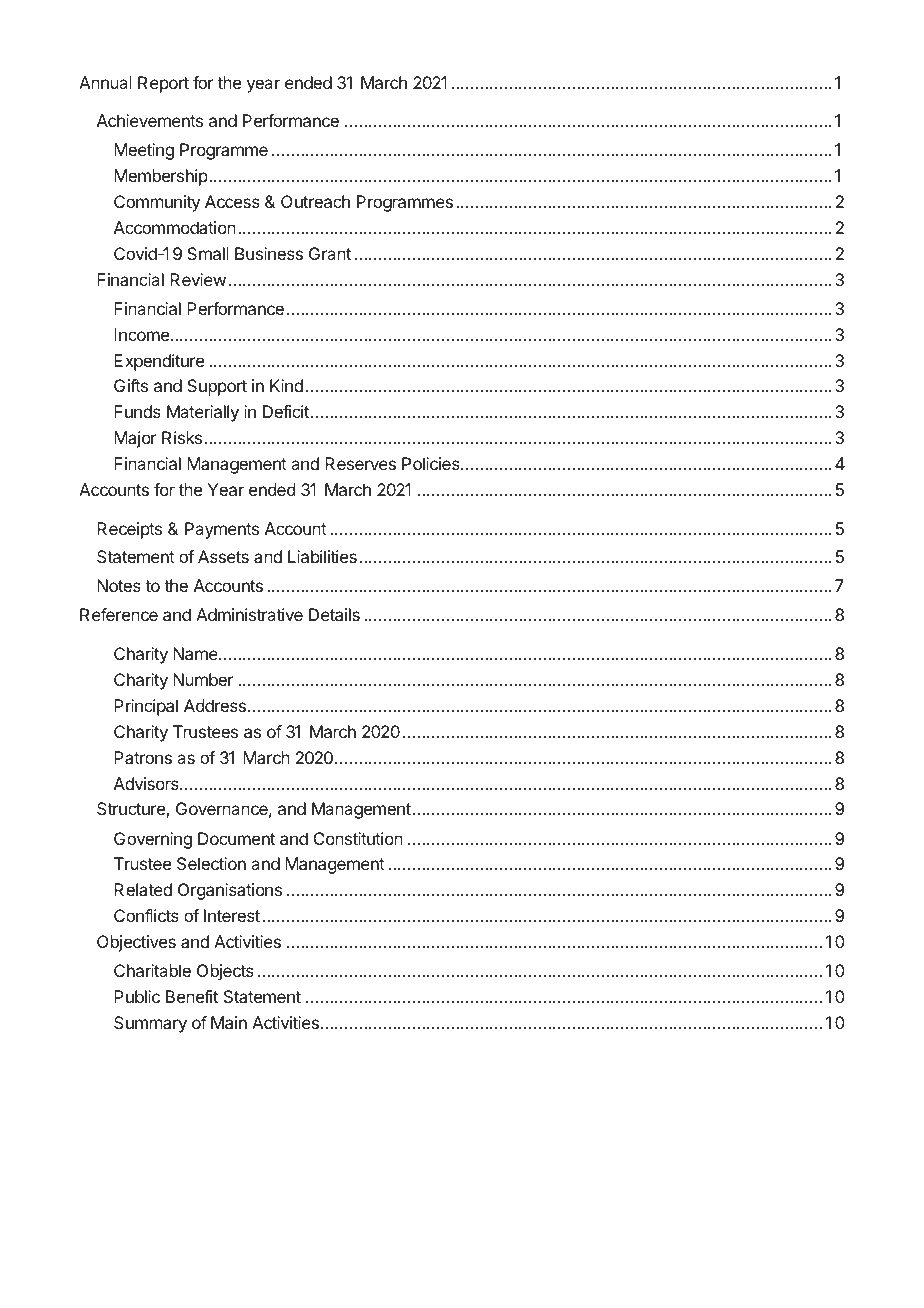 The image size is (924, 1308). What do you see at coordinates (137, 411) in the screenshot?
I see `Funds` at bounding box center [137, 411].
